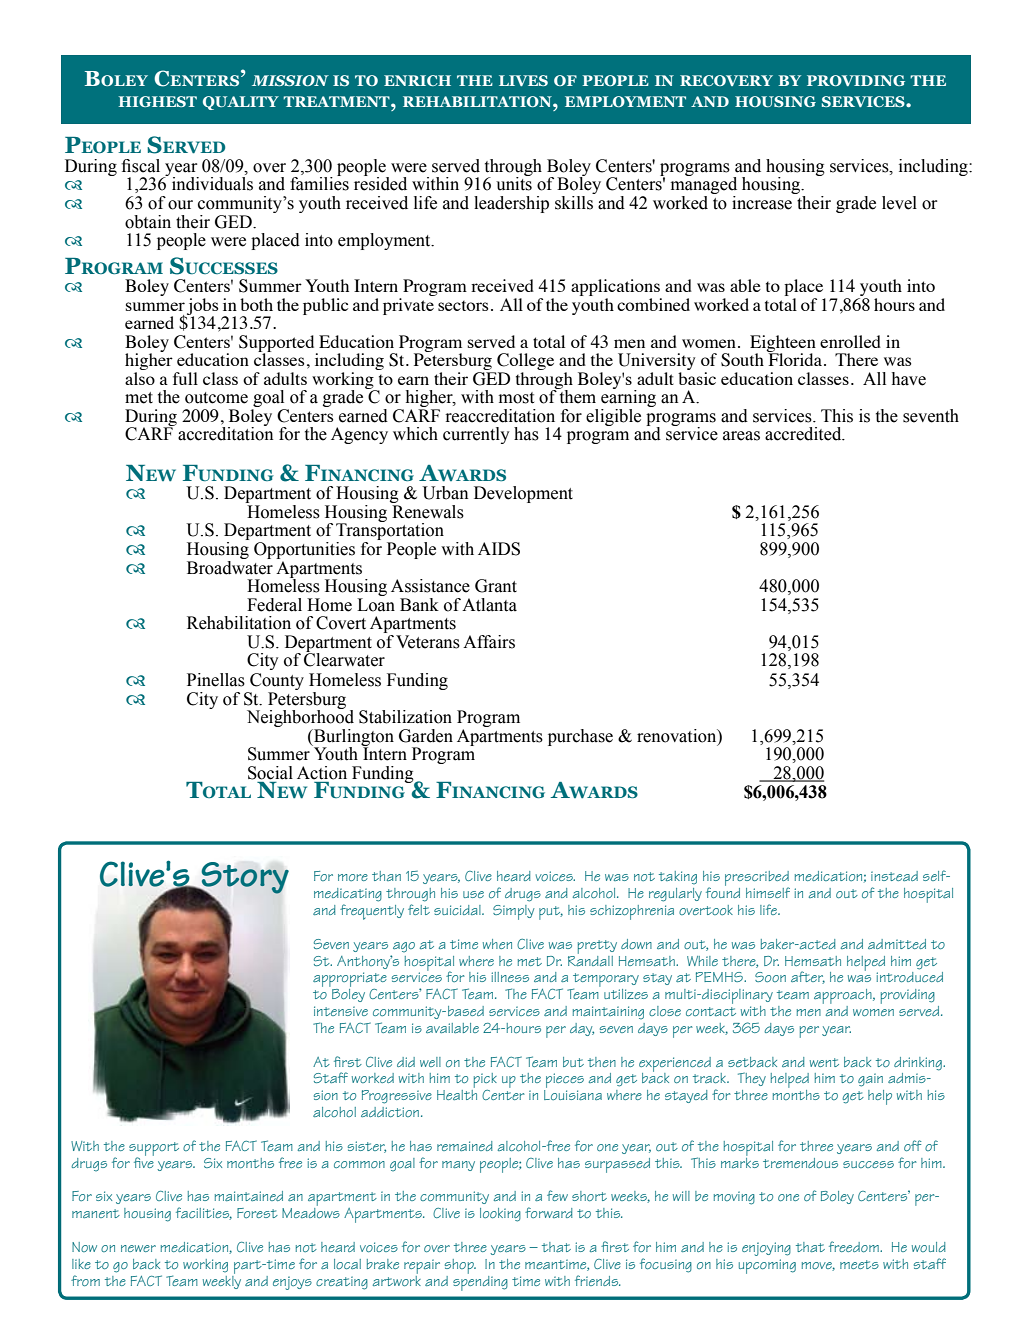  What do you see at coordinates (138, 1248) in the screenshot?
I see `newer` at bounding box center [138, 1248].
